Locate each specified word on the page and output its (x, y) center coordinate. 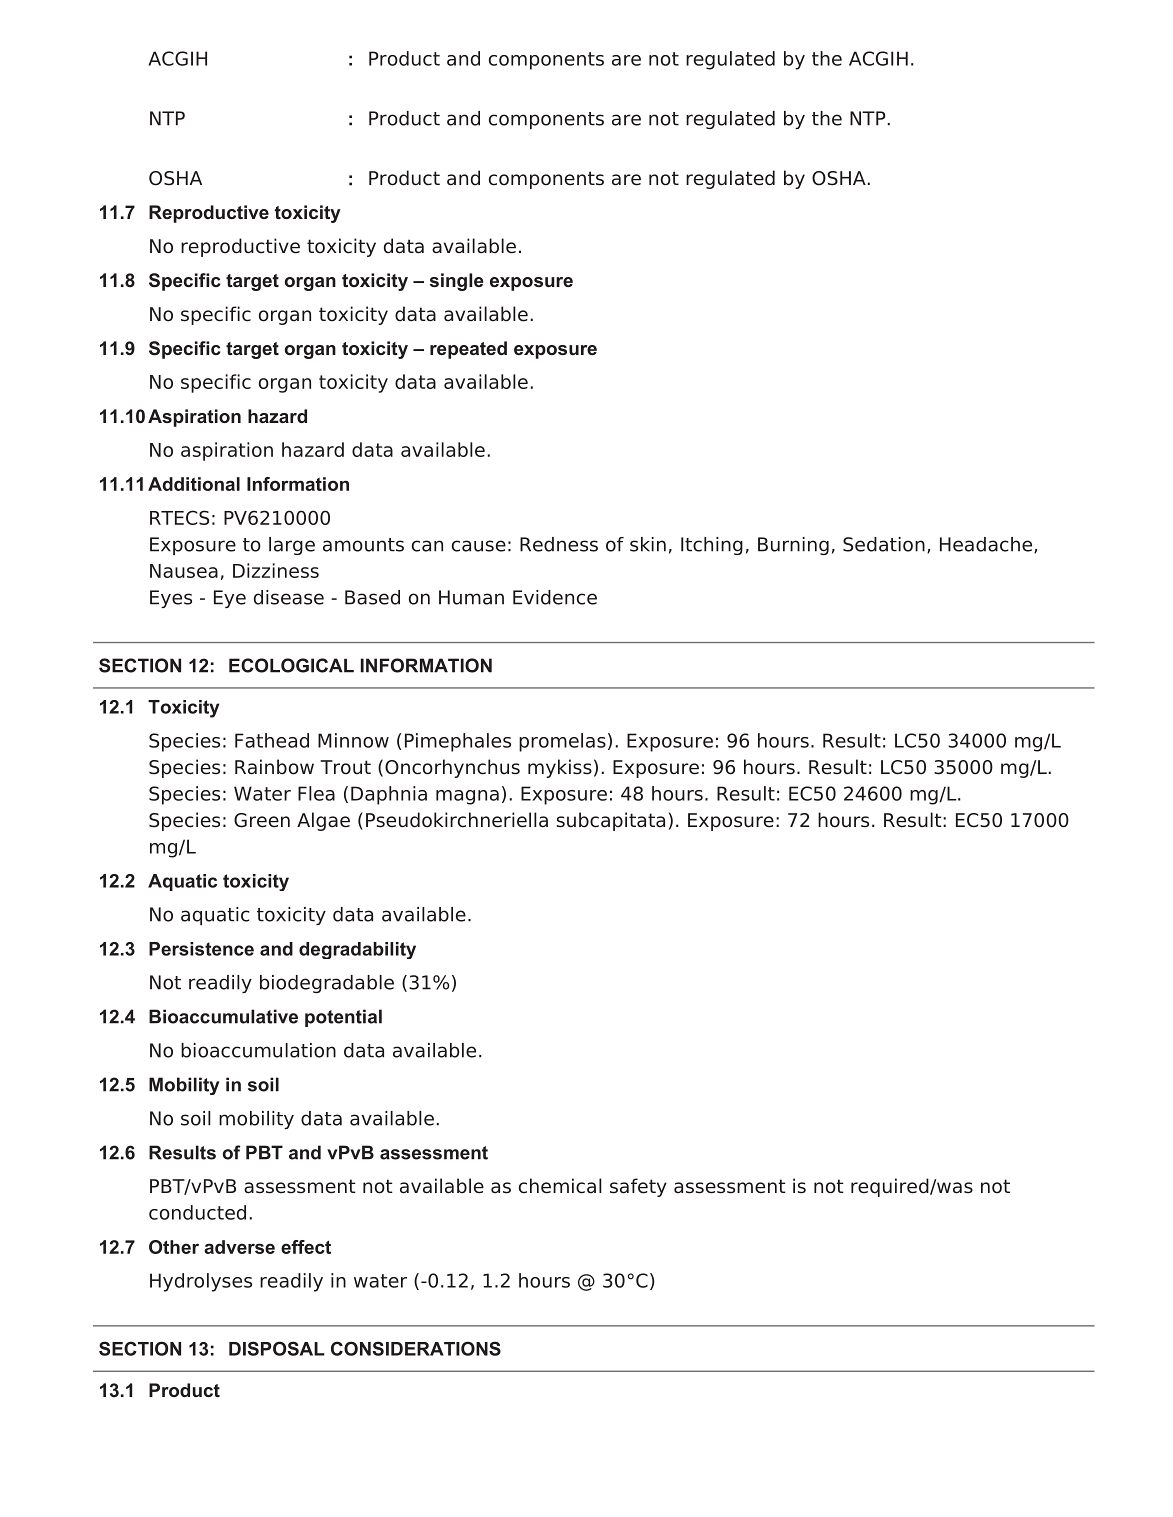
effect (306, 1247)
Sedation (884, 544)
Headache (987, 545)
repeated (468, 350)
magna (467, 797)
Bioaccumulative (223, 1016)
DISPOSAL (277, 1348)
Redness (559, 544)
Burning (793, 546)
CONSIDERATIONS (416, 1348)
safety (638, 1187)
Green (262, 820)
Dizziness (276, 570)
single (457, 282)
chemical (560, 1186)
